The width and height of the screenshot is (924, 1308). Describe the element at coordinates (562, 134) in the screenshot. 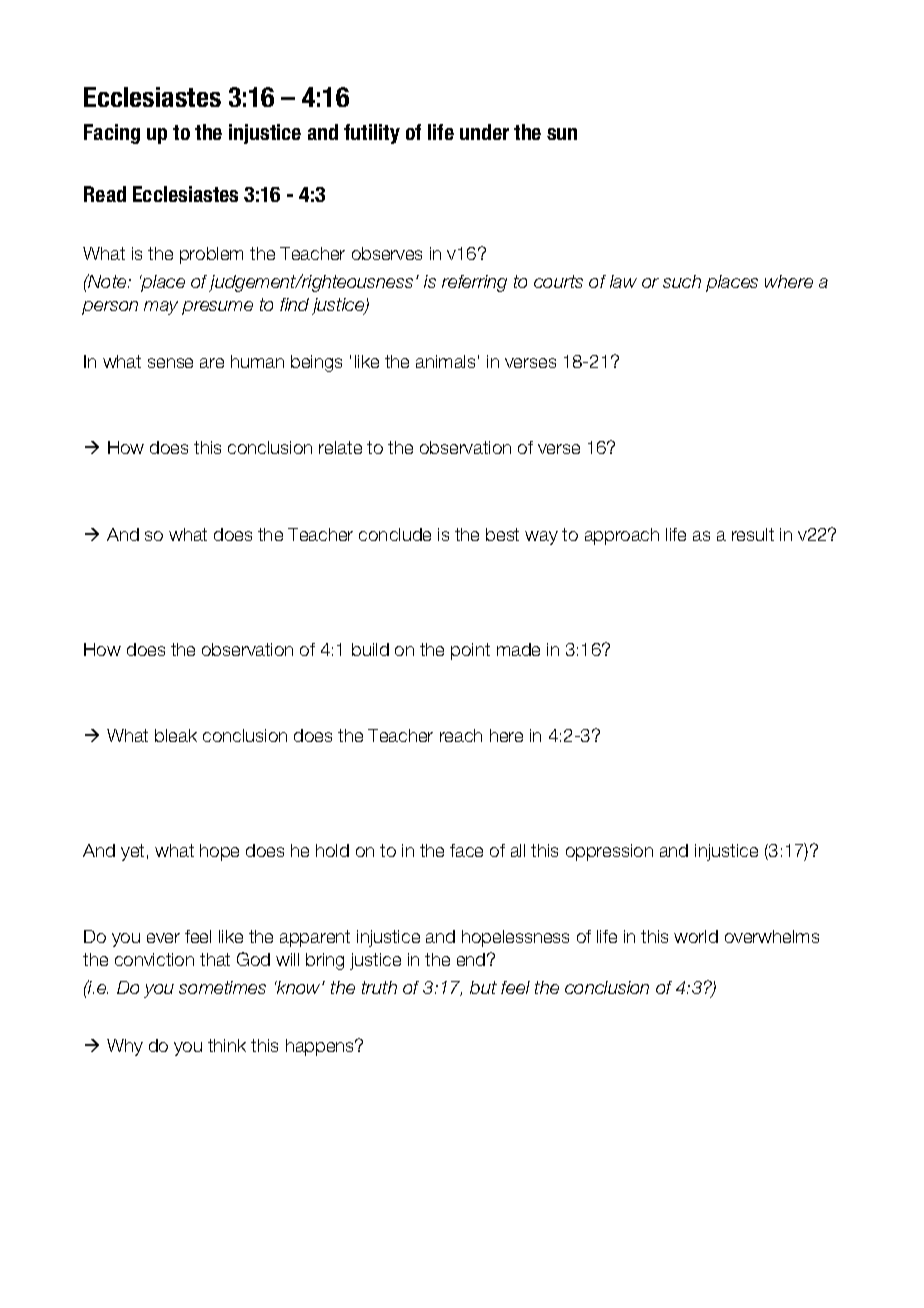

I see `sun` at that location.
